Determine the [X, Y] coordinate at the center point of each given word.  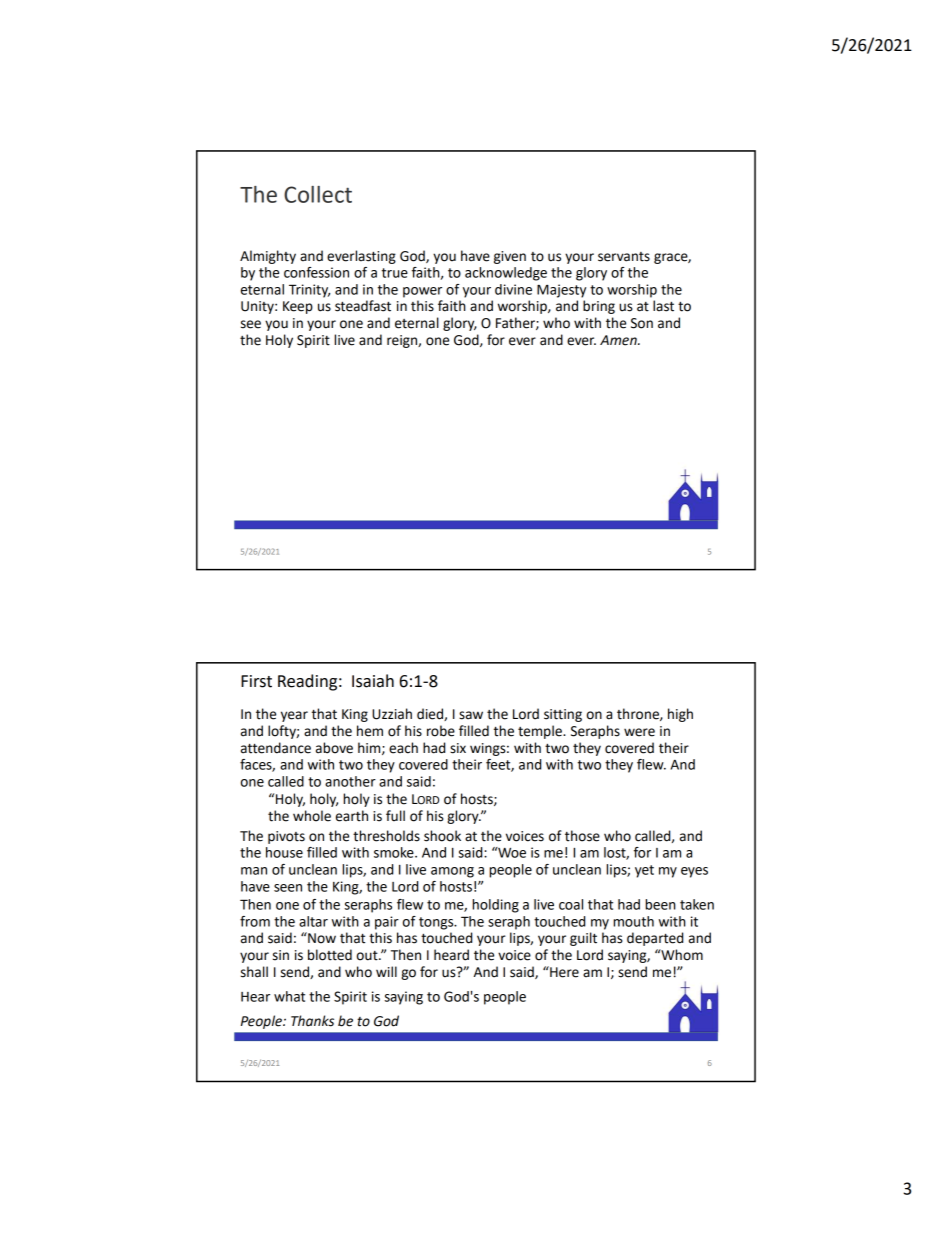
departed [655, 939]
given [510, 257]
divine [513, 289]
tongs [437, 923]
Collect [318, 194]
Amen [619, 340]
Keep [298, 307]
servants [624, 257]
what [289, 996]
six [458, 748]
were [639, 732]
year [294, 716]
